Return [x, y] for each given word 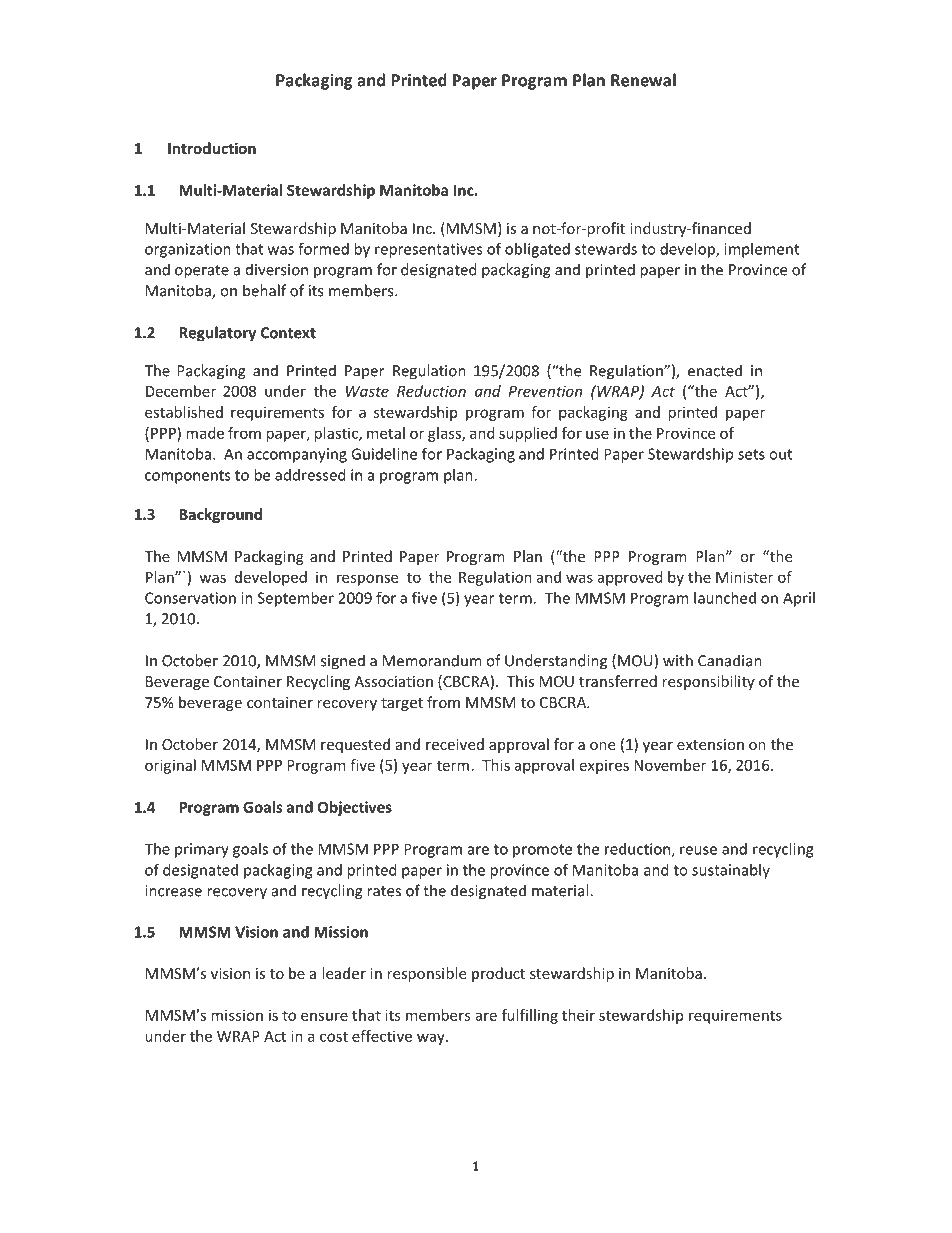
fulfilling [530, 1016]
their [578, 1015]
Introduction [212, 148]
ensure [324, 1016]
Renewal [643, 80]
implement [761, 250]
